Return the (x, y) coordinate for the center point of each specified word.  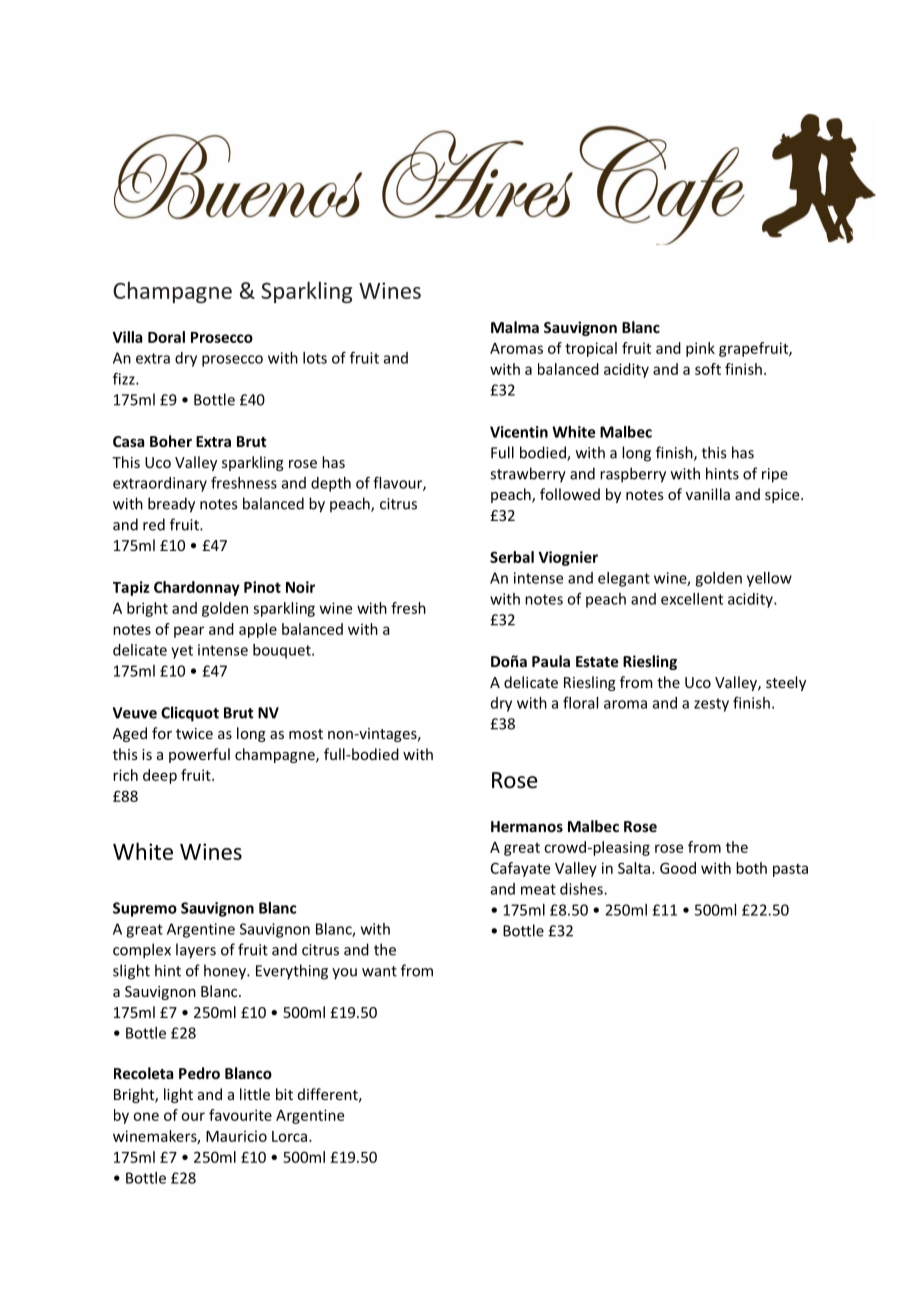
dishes (582, 889)
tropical (591, 349)
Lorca (289, 1136)
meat (538, 889)
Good (678, 868)
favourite (240, 1115)
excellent (692, 599)
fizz (125, 378)
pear (189, 632)
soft (708, 369)
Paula (551, 661)
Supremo (145, 909)
